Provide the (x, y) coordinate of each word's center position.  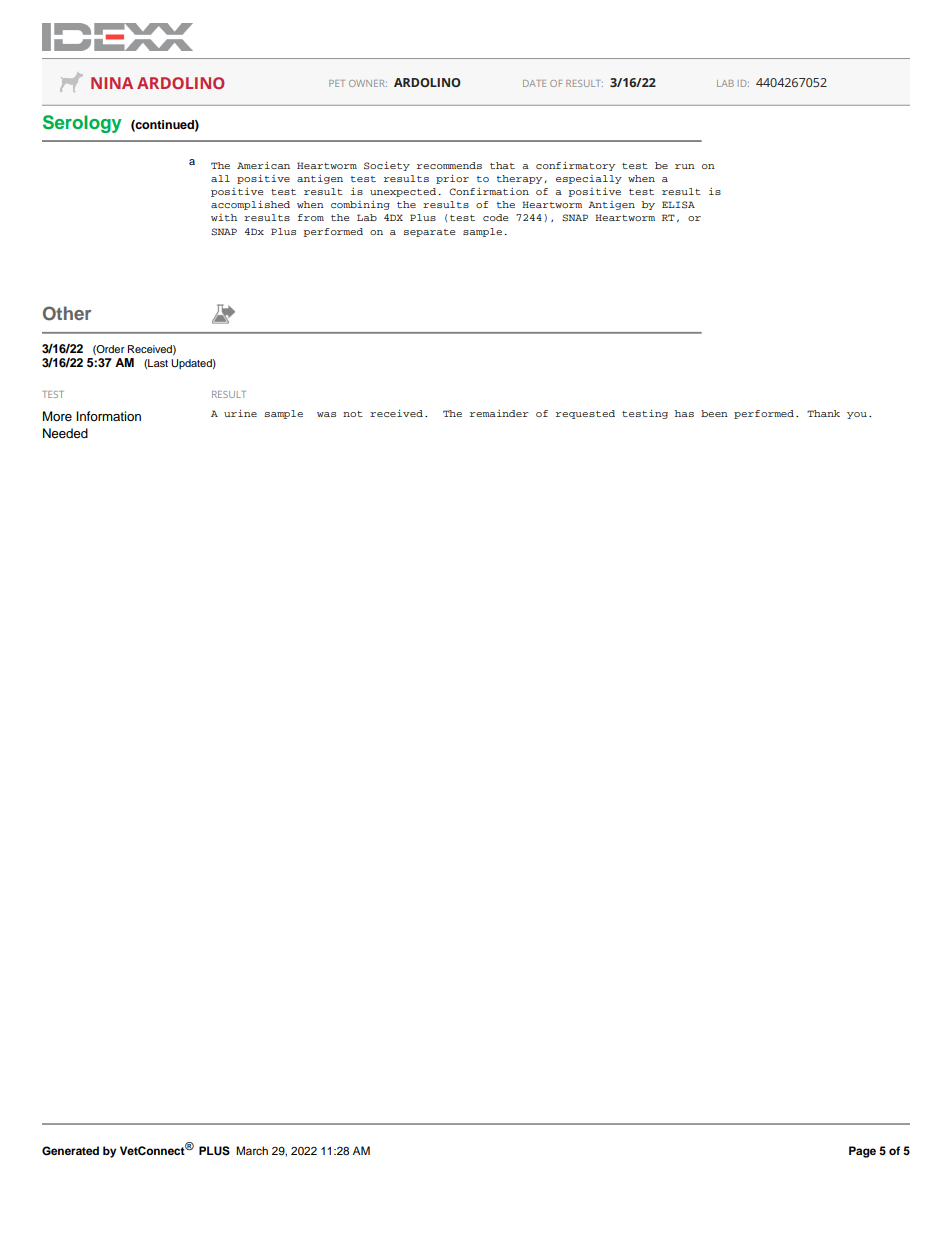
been (714, 413)
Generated (70, 1151)
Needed (65, 433)
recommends (449, 165)
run (685, 166)
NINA (112, 83)
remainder (499, 413)
